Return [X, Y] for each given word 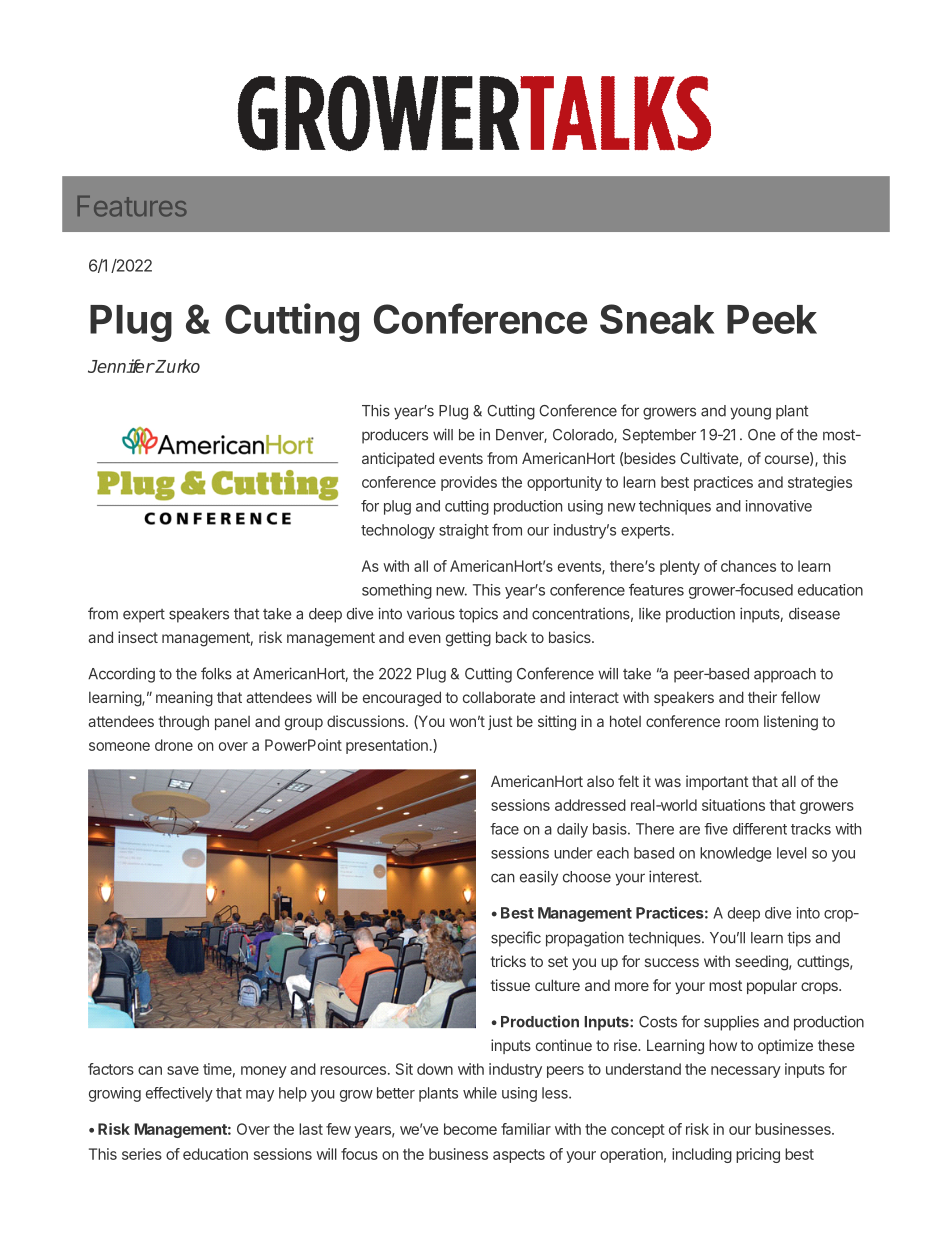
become [470, 1129]
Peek [772, 319]
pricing [758, 1155]
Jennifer [121, 366]
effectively [179, 1094]
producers [395, 436]
